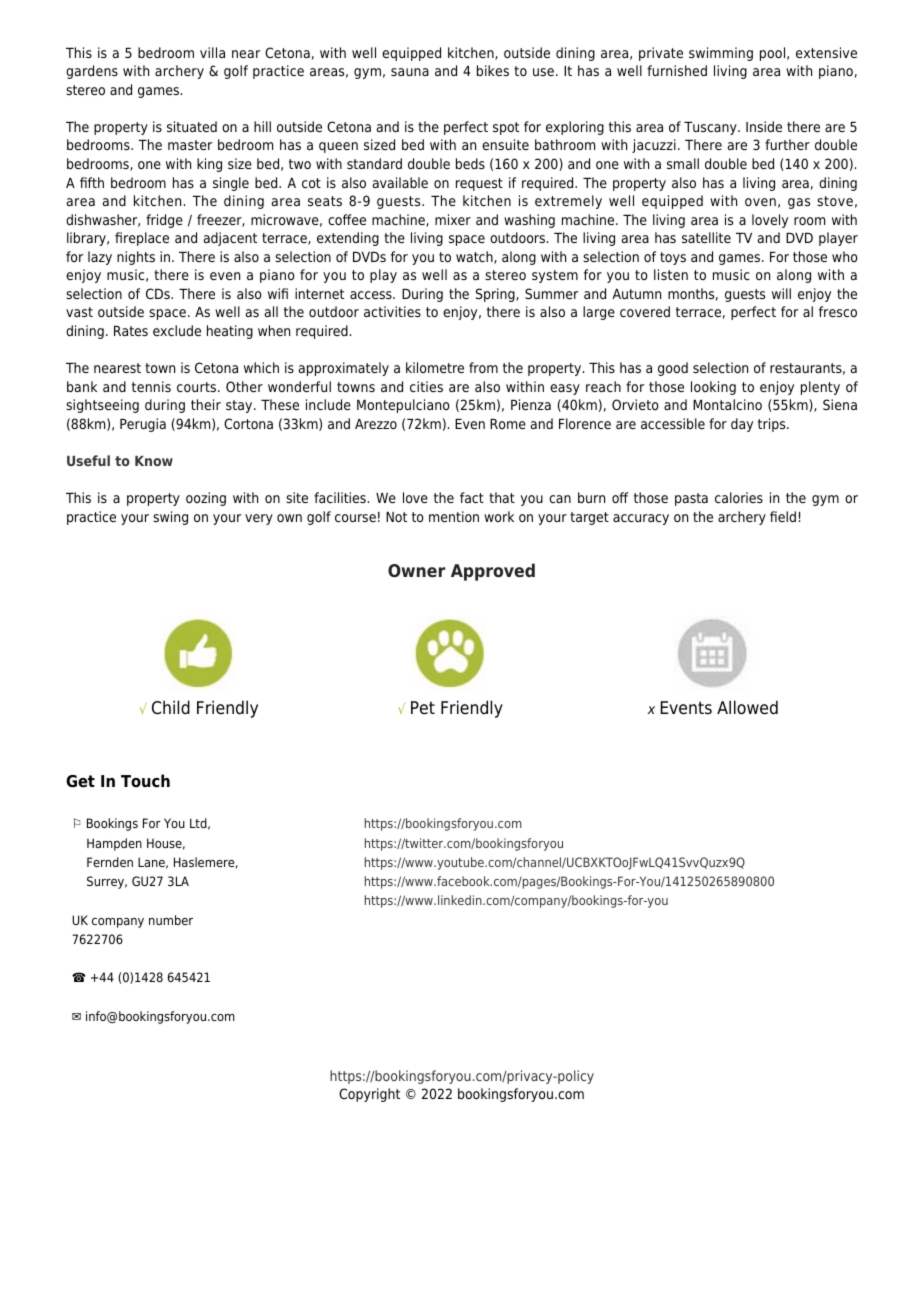 The width and height of the page is (924, 1308). I want to click on Allowed, so click(747, 707).
